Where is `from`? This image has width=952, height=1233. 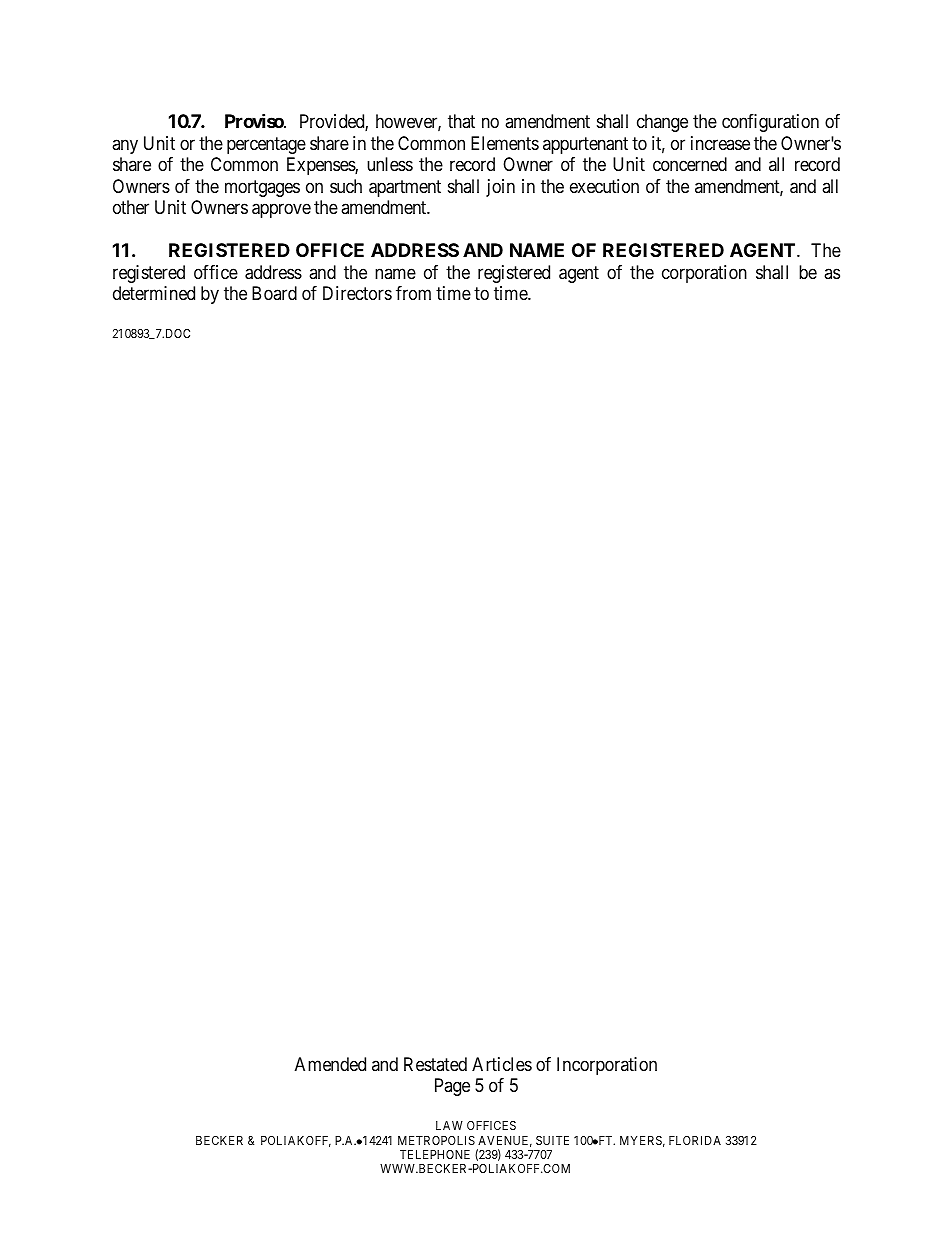 from is located at coordinates (413, 293).
